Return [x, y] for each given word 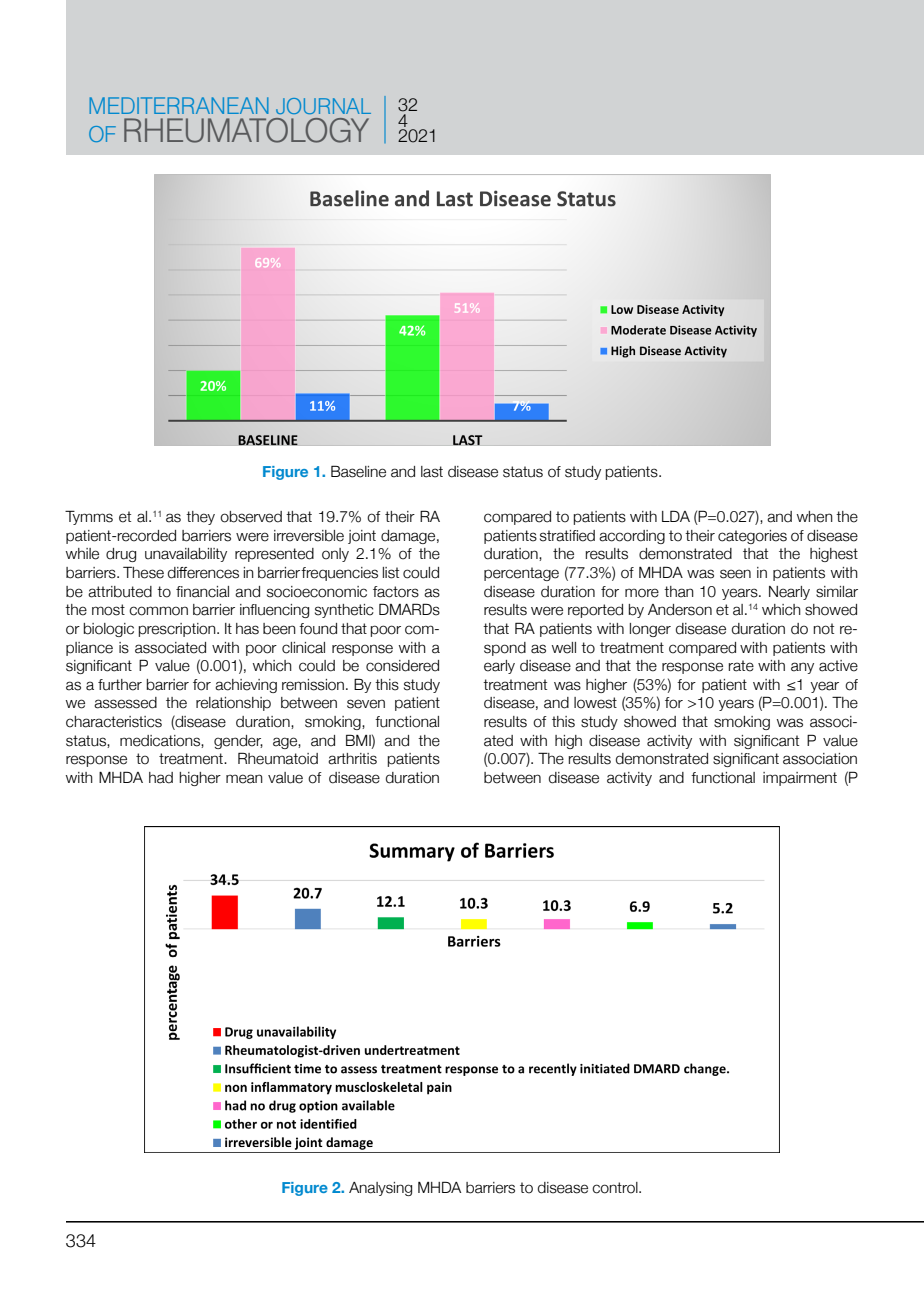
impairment [800, 779]
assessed [125, 703]
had [161, 778]
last [432, 472]
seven [366, 704]
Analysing [380, 1189]
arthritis [352, 759]
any [802, 668]
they [200, 518]
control [616, 1188]
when [815, 517]
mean [244, 779]
